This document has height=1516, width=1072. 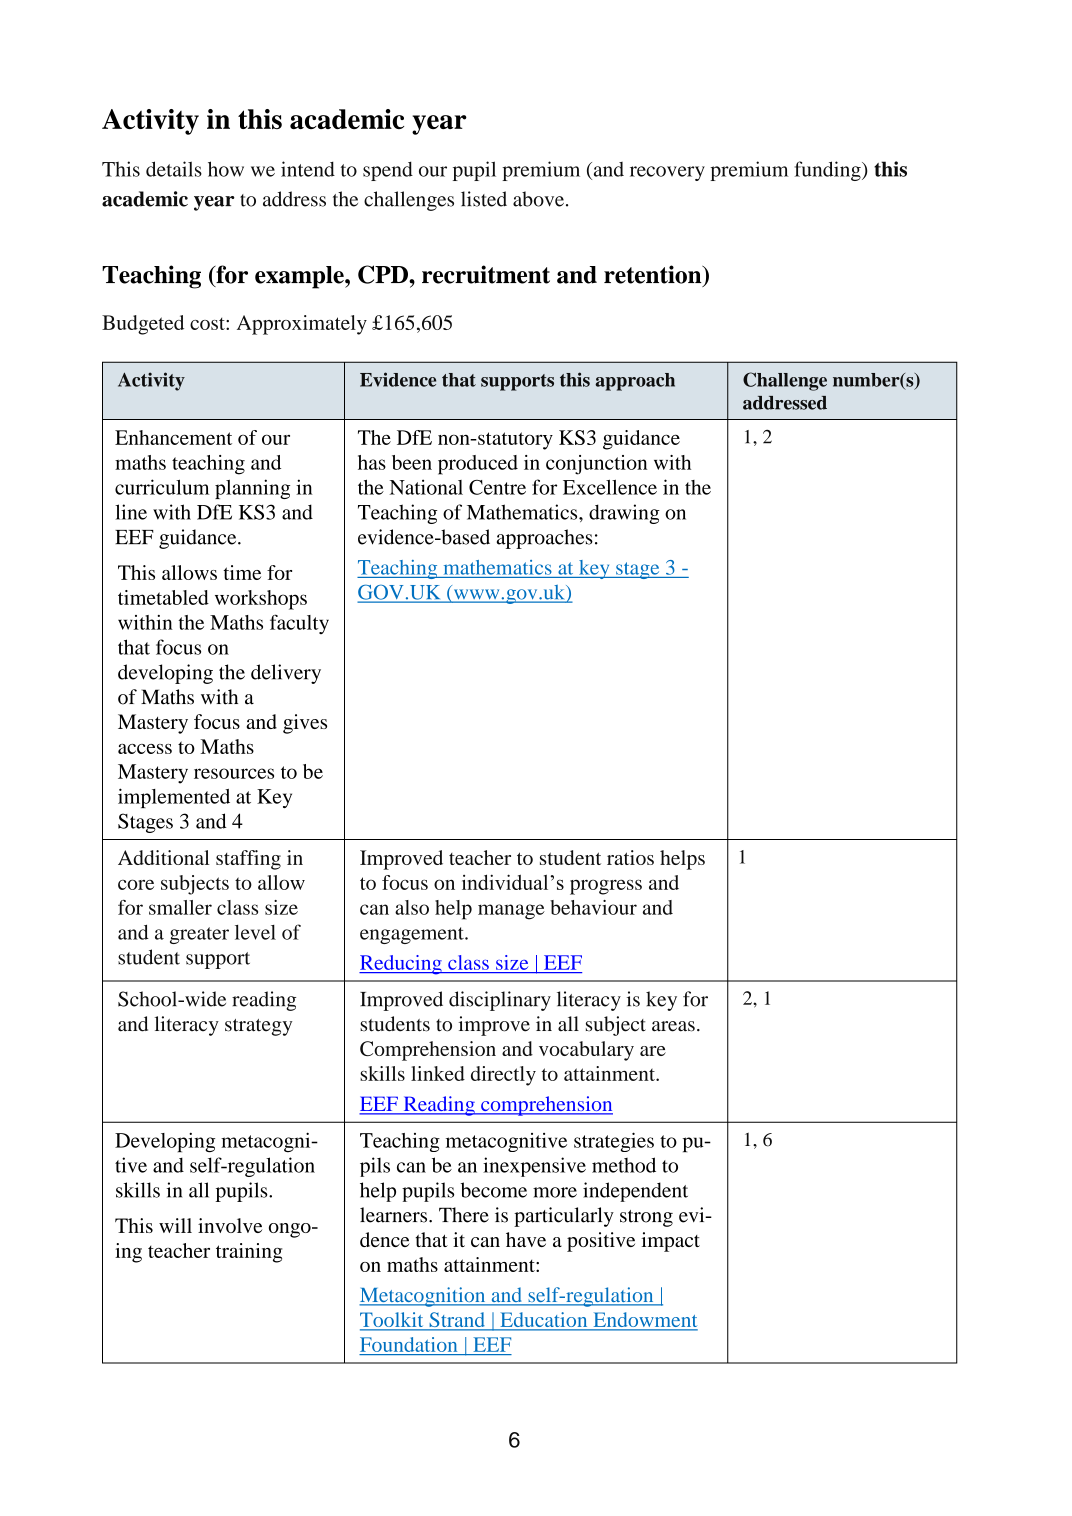 I want to click on produced, so click(x=478, y=465).
